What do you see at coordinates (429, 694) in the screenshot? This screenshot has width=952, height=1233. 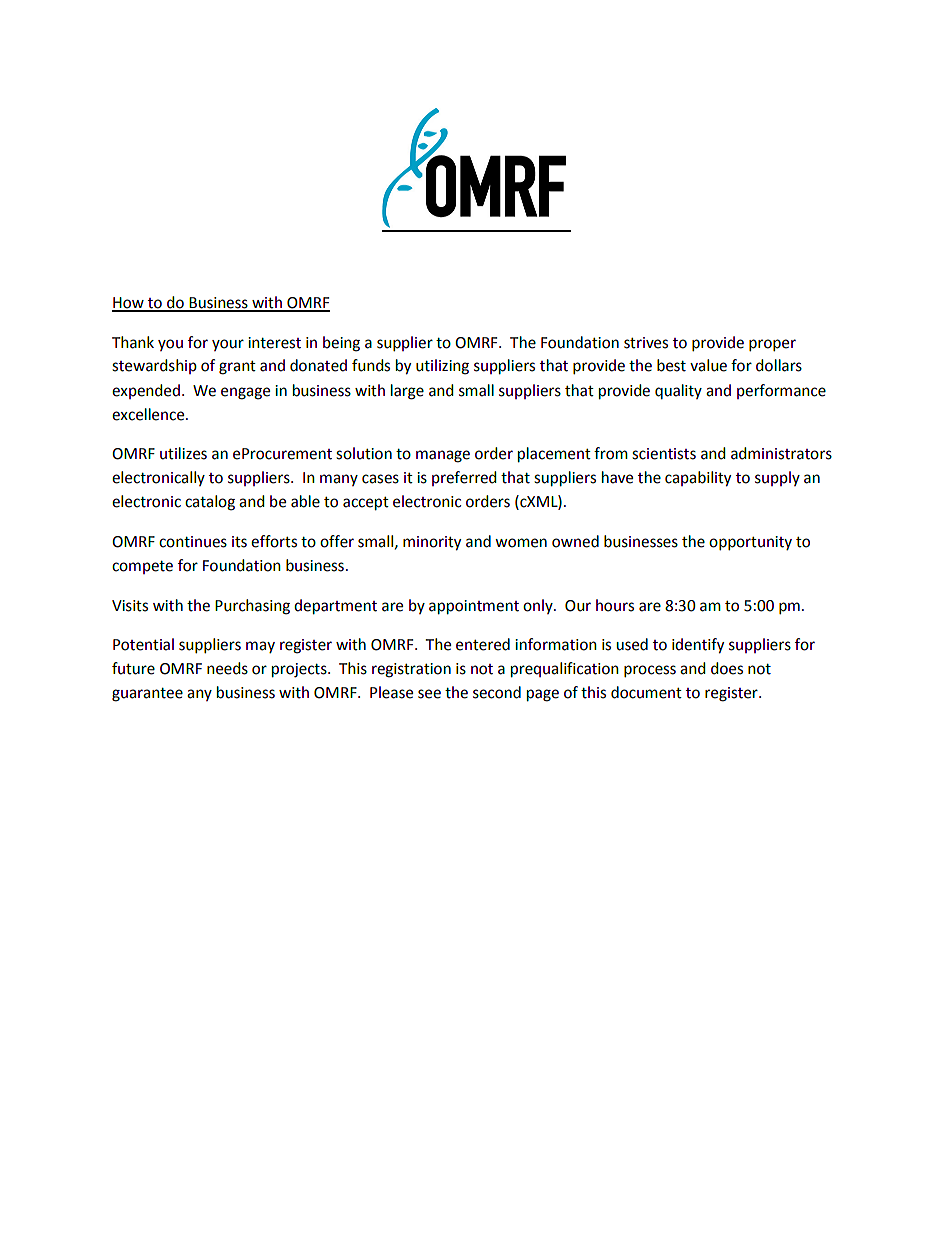 I see `see` at bounding box center [429, 694].
